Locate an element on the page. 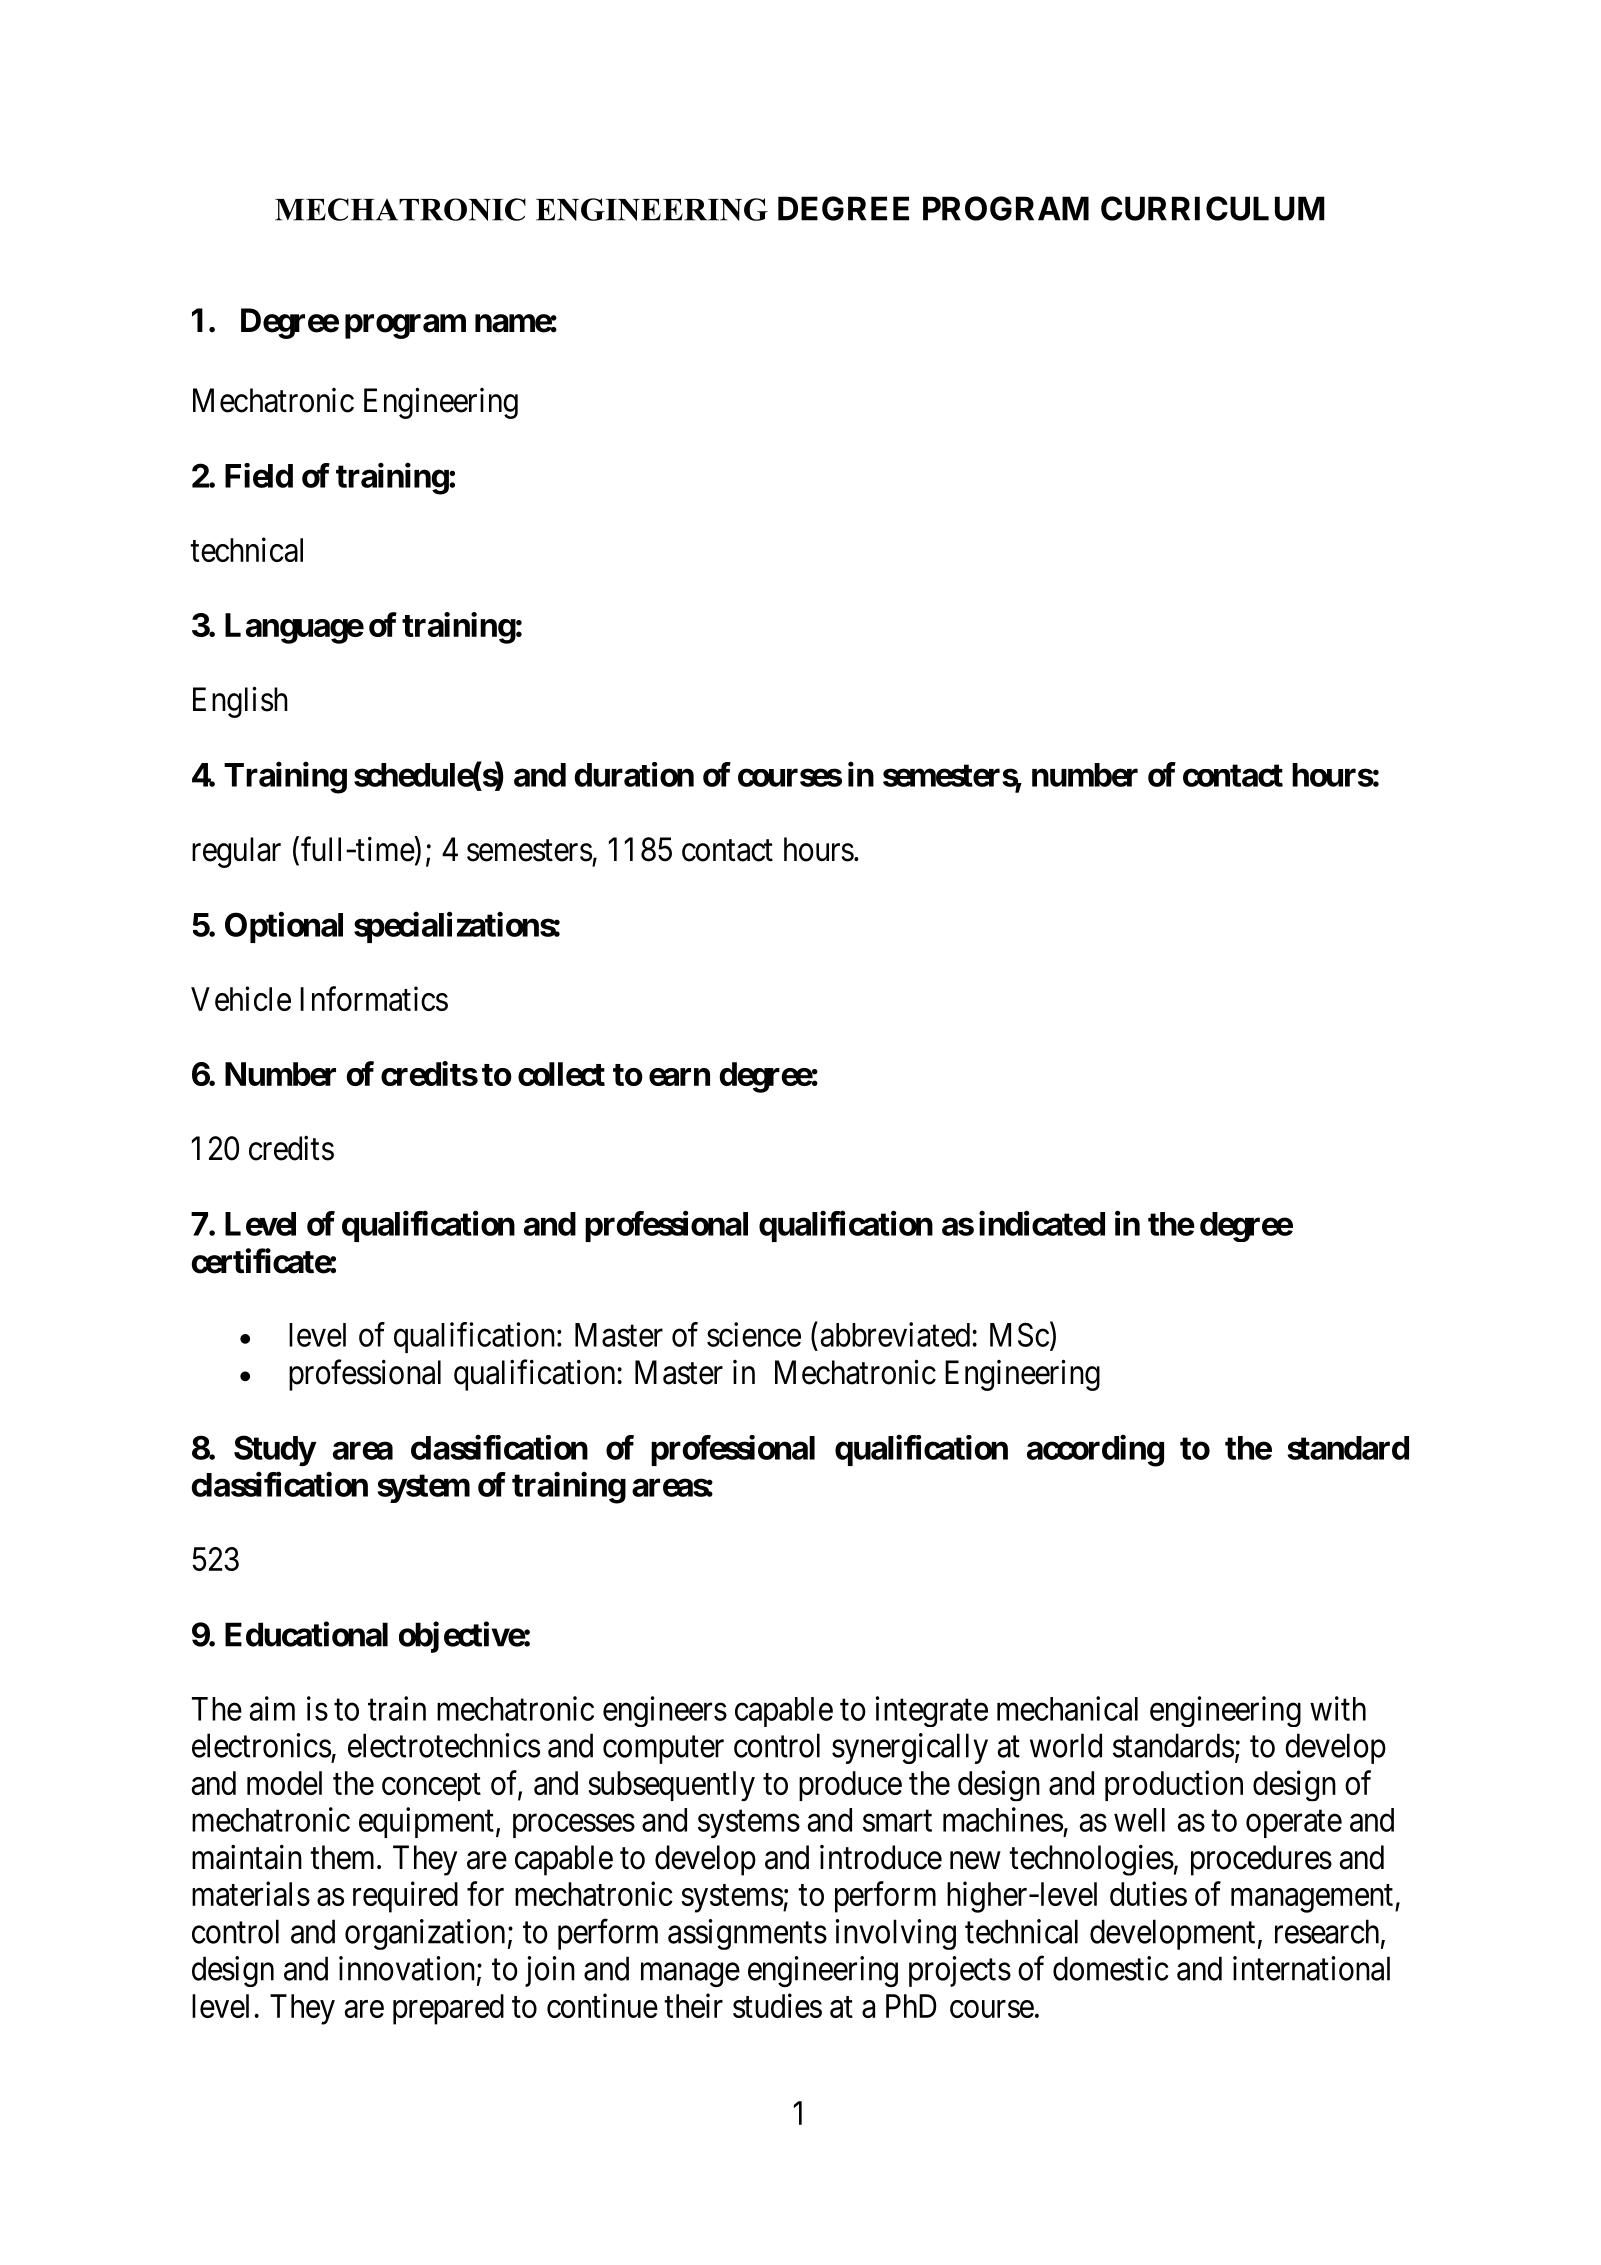 The image size is (1601, 2265). duration is located at coordinates (634, 774).
